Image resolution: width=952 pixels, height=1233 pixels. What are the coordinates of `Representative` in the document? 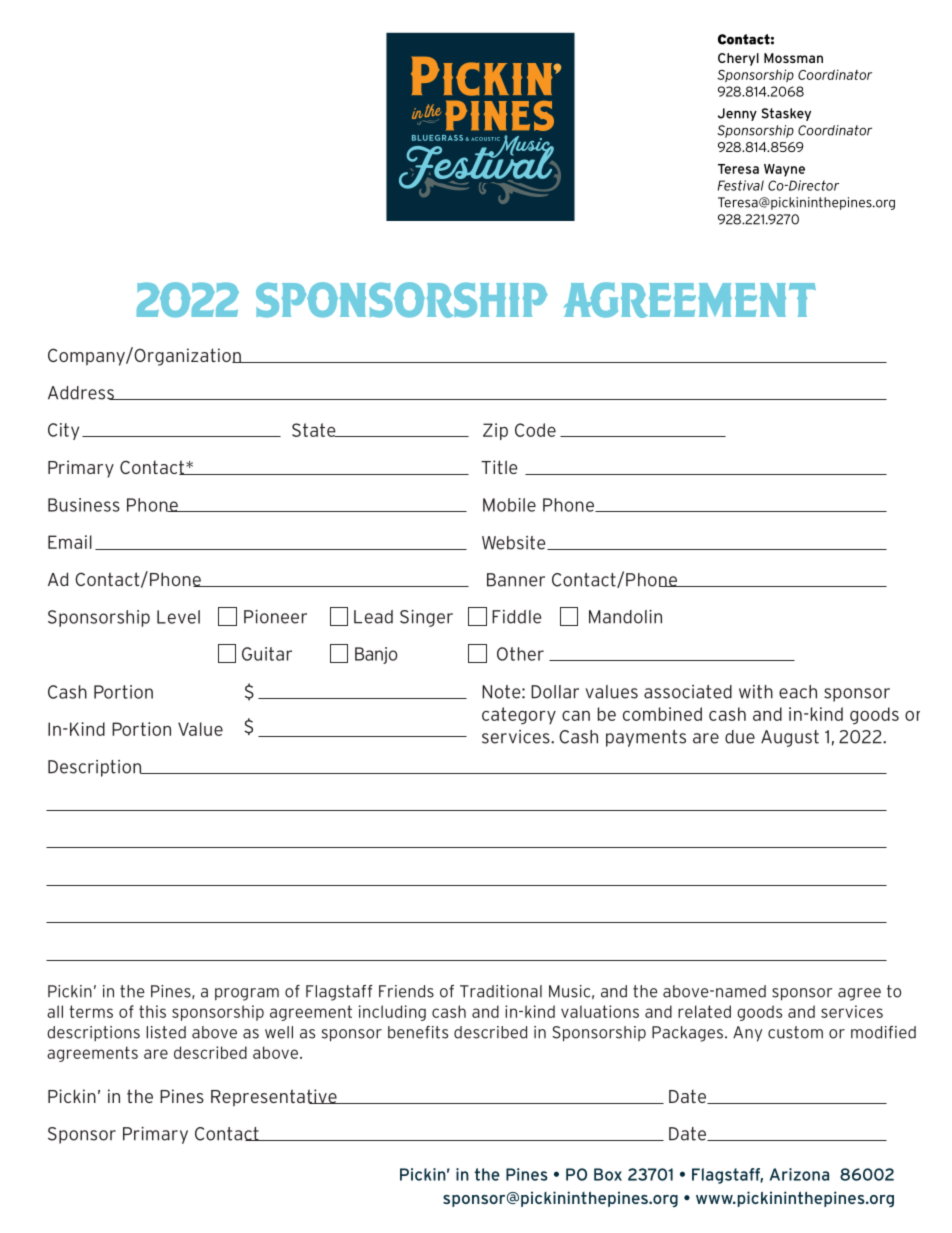 It's located at (275, 1098).
